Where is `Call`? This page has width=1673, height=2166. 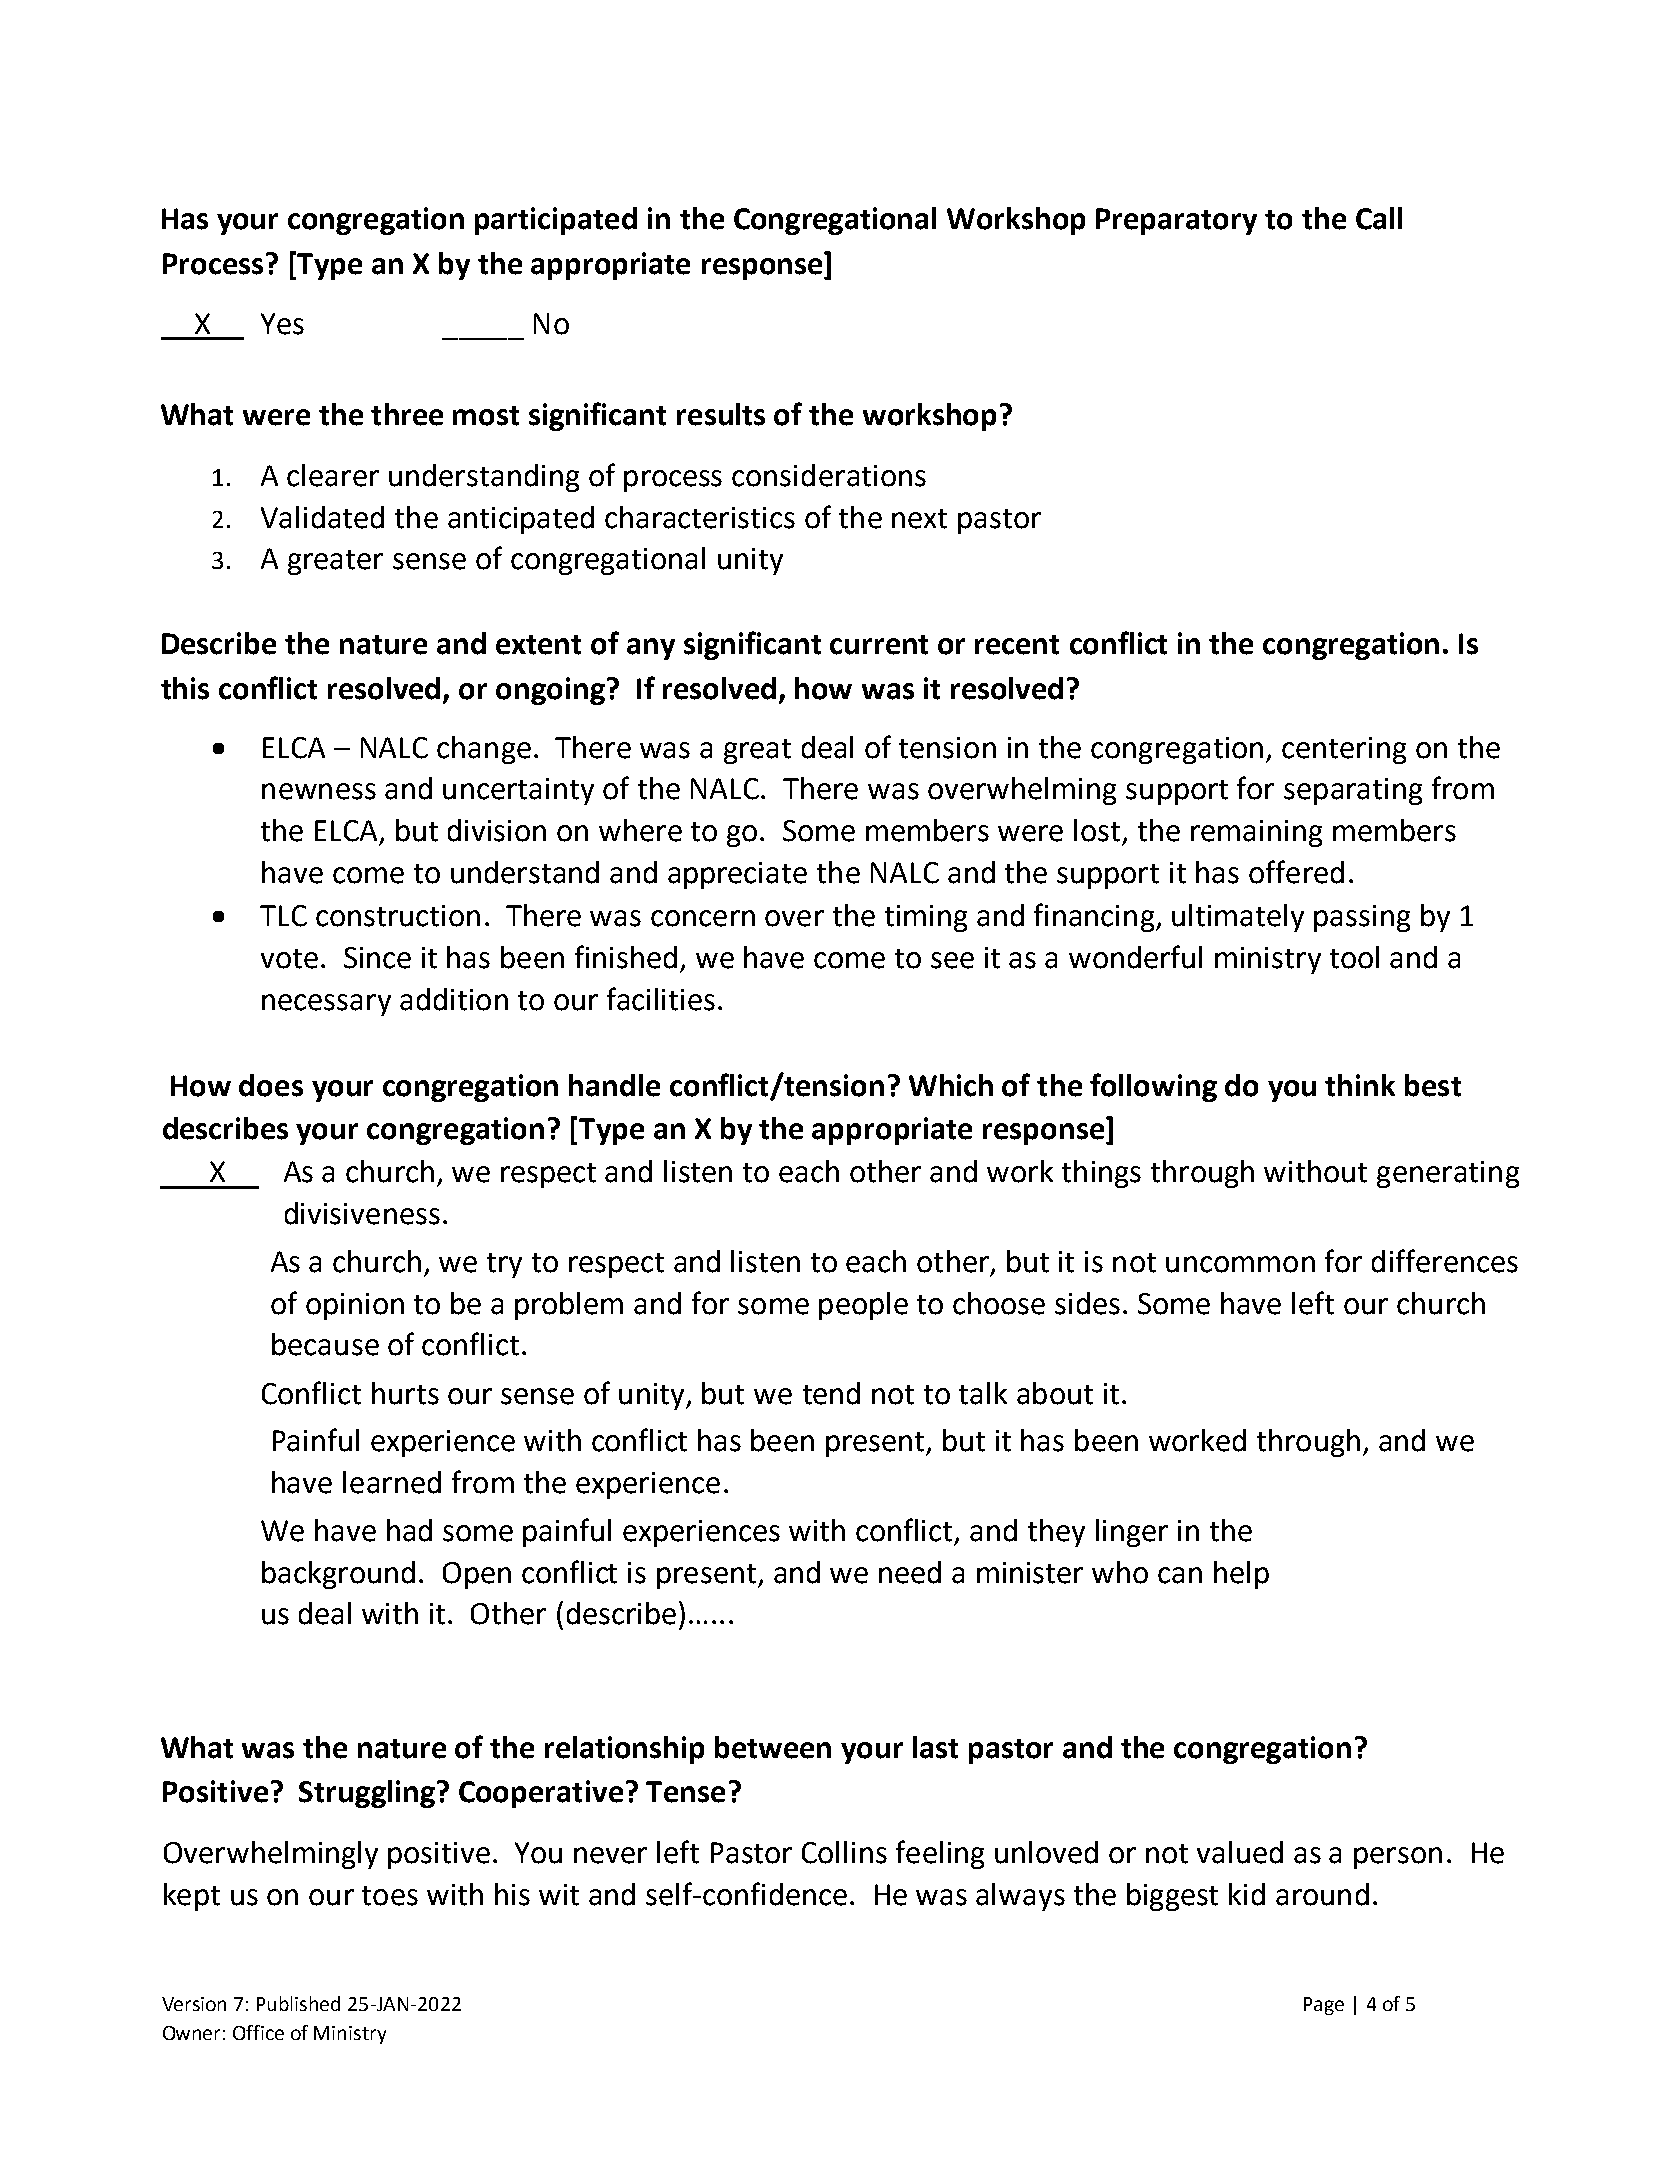 Call is located at coordinates (1379, 218).
